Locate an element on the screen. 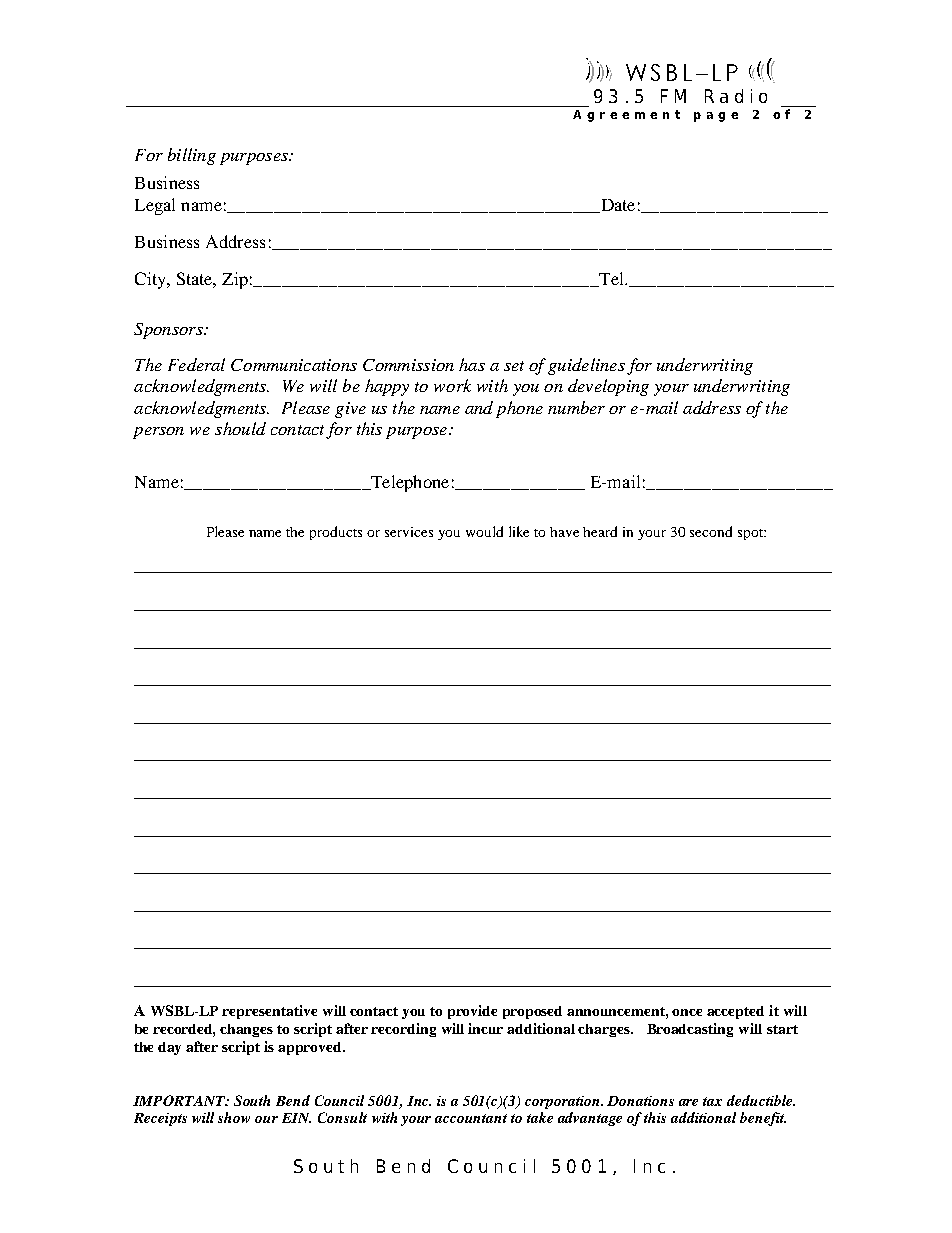  and is located at coordinates (479, 407).
